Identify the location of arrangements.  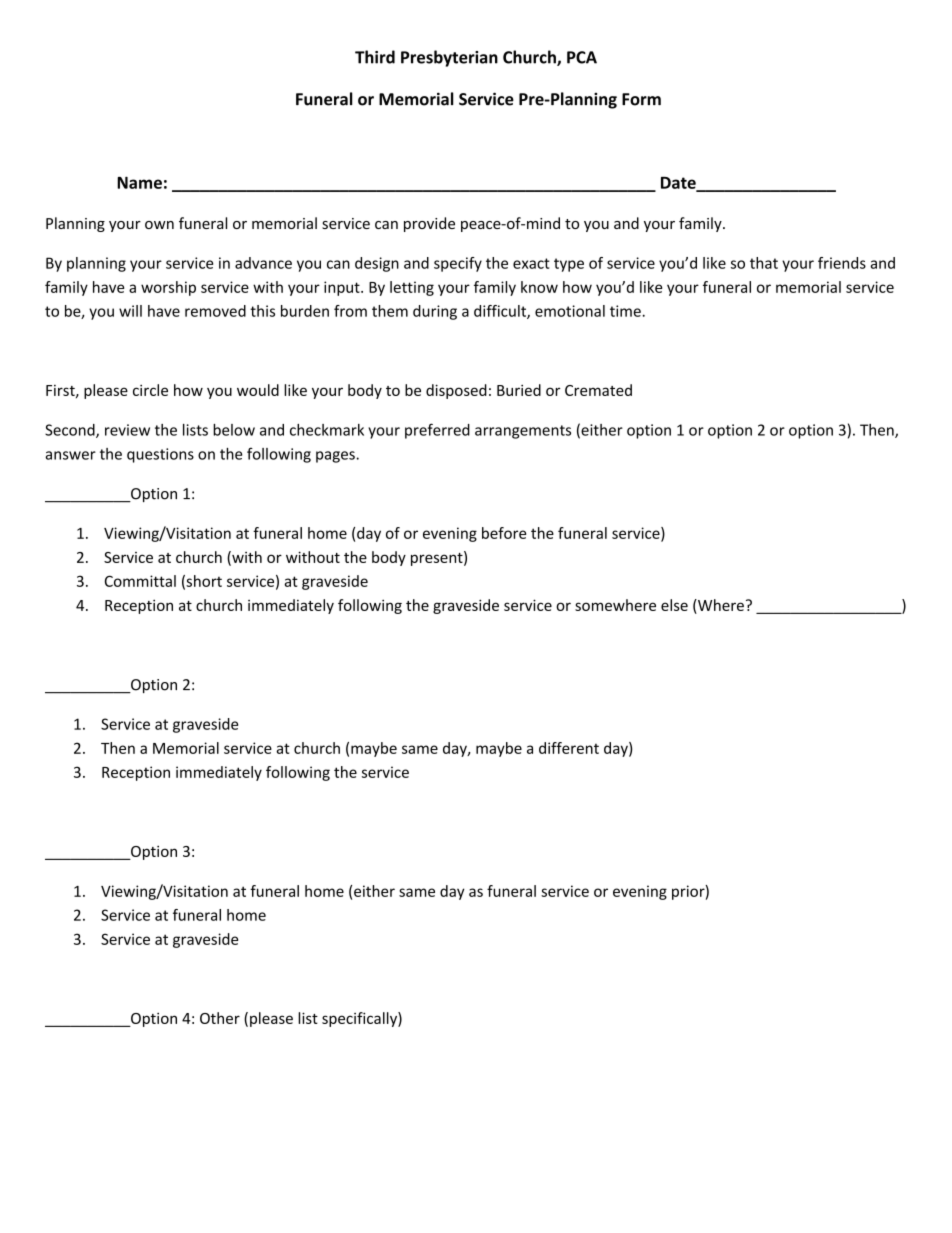
(523, 432).
